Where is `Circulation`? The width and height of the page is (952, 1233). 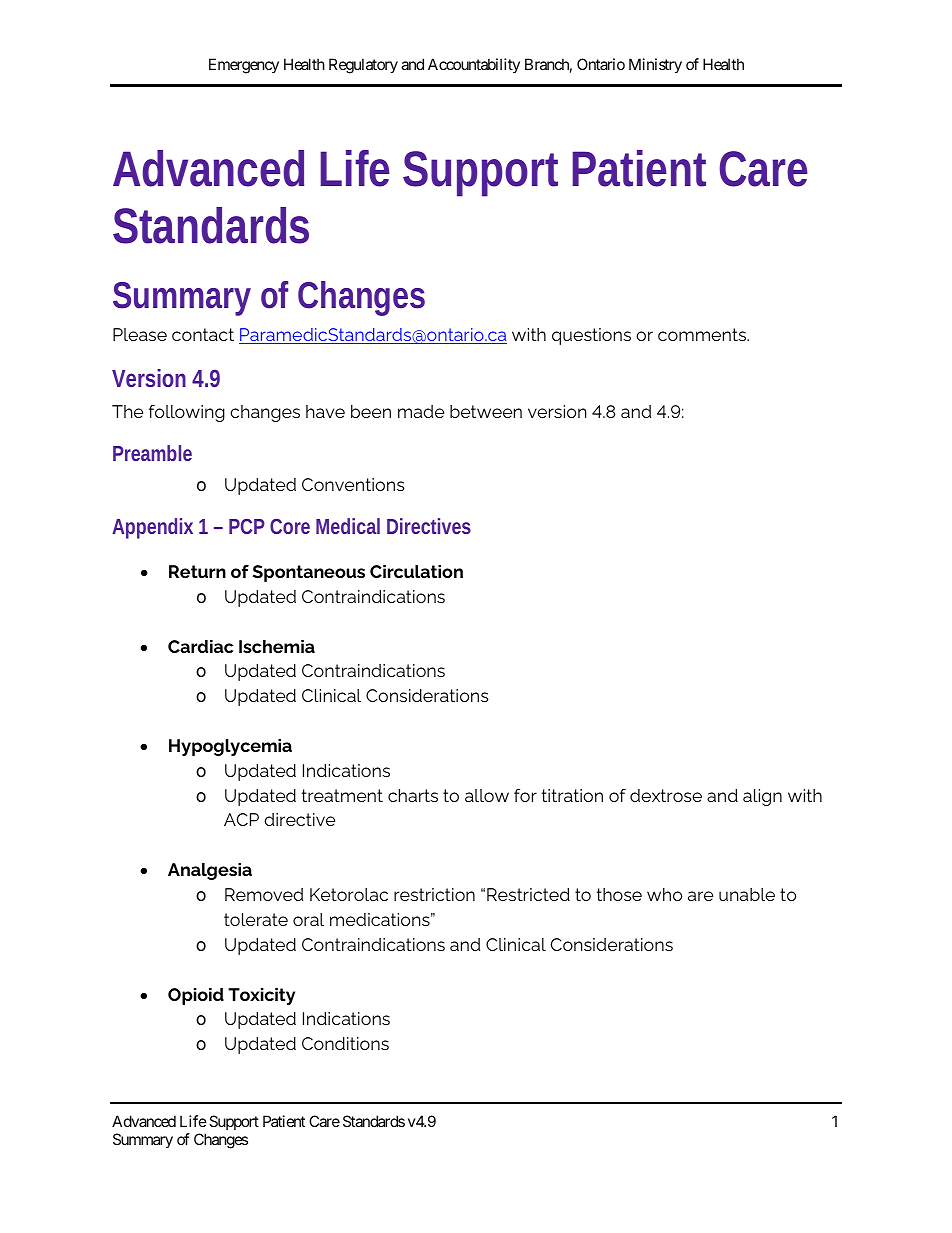 Circulation is located at coordinates (416, 571).
